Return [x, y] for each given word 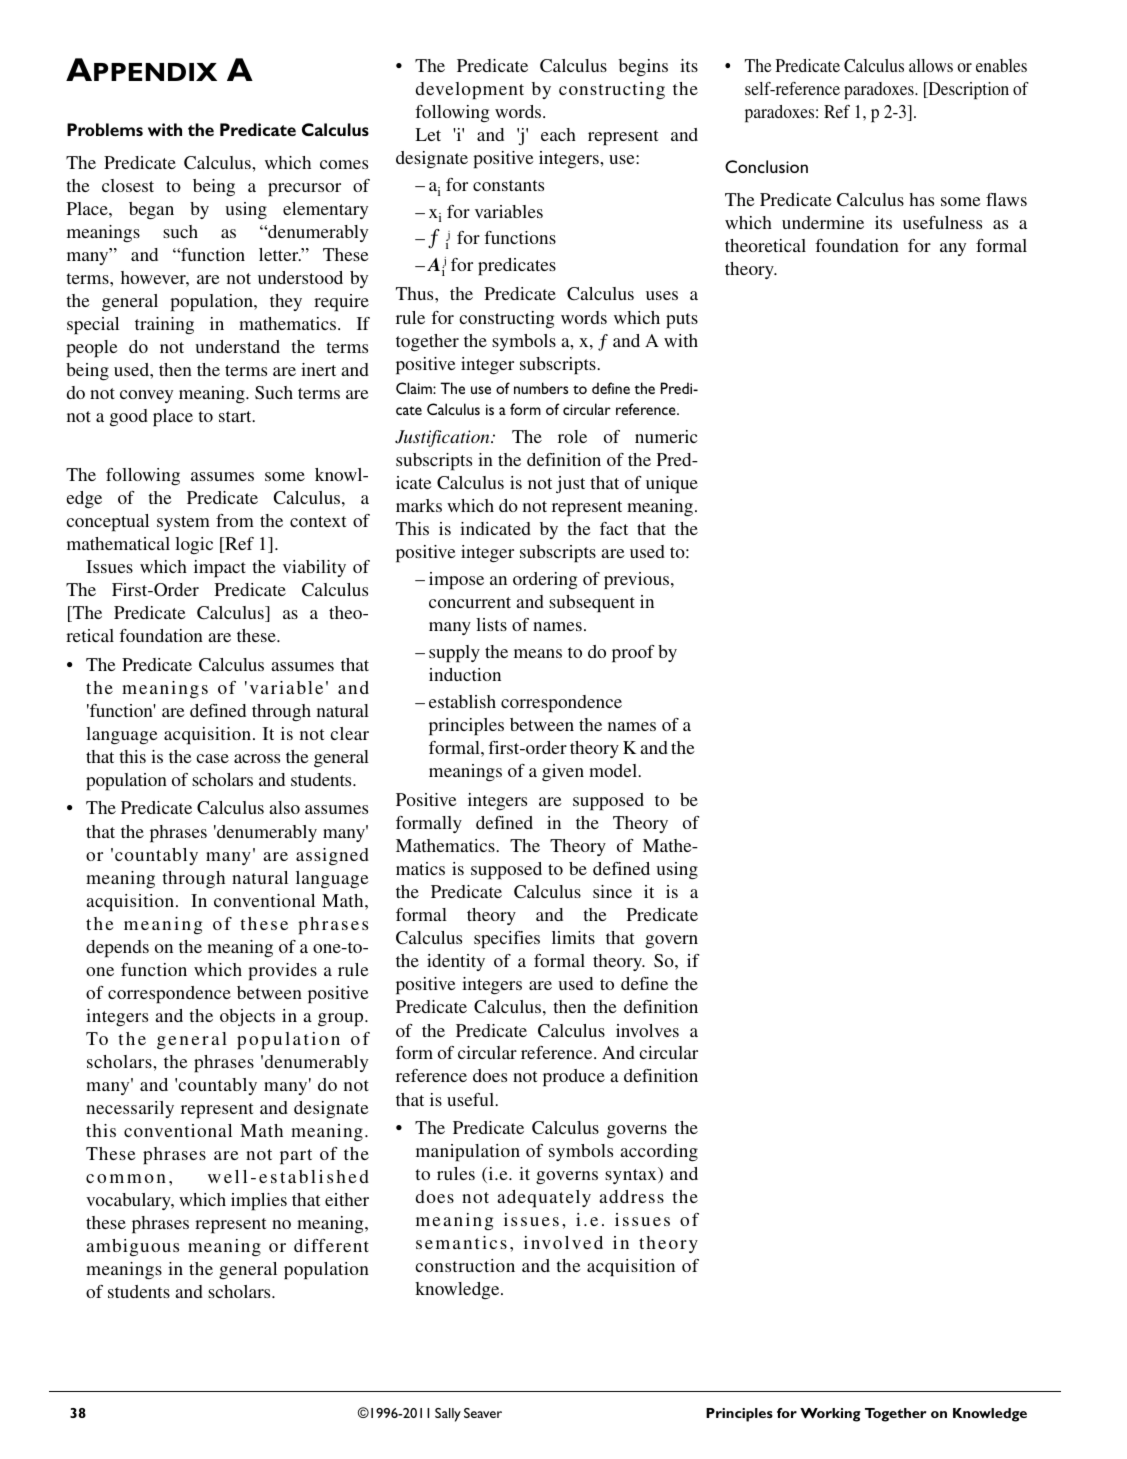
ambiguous [132, 1247]
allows [931, 65]
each [558, 134]
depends [117, 949]
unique [672, 485]
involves [647, 1030]
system [183, 523]
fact [614, 528]
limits [573, 937]
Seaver [483, 1413]
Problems [105, 129]
